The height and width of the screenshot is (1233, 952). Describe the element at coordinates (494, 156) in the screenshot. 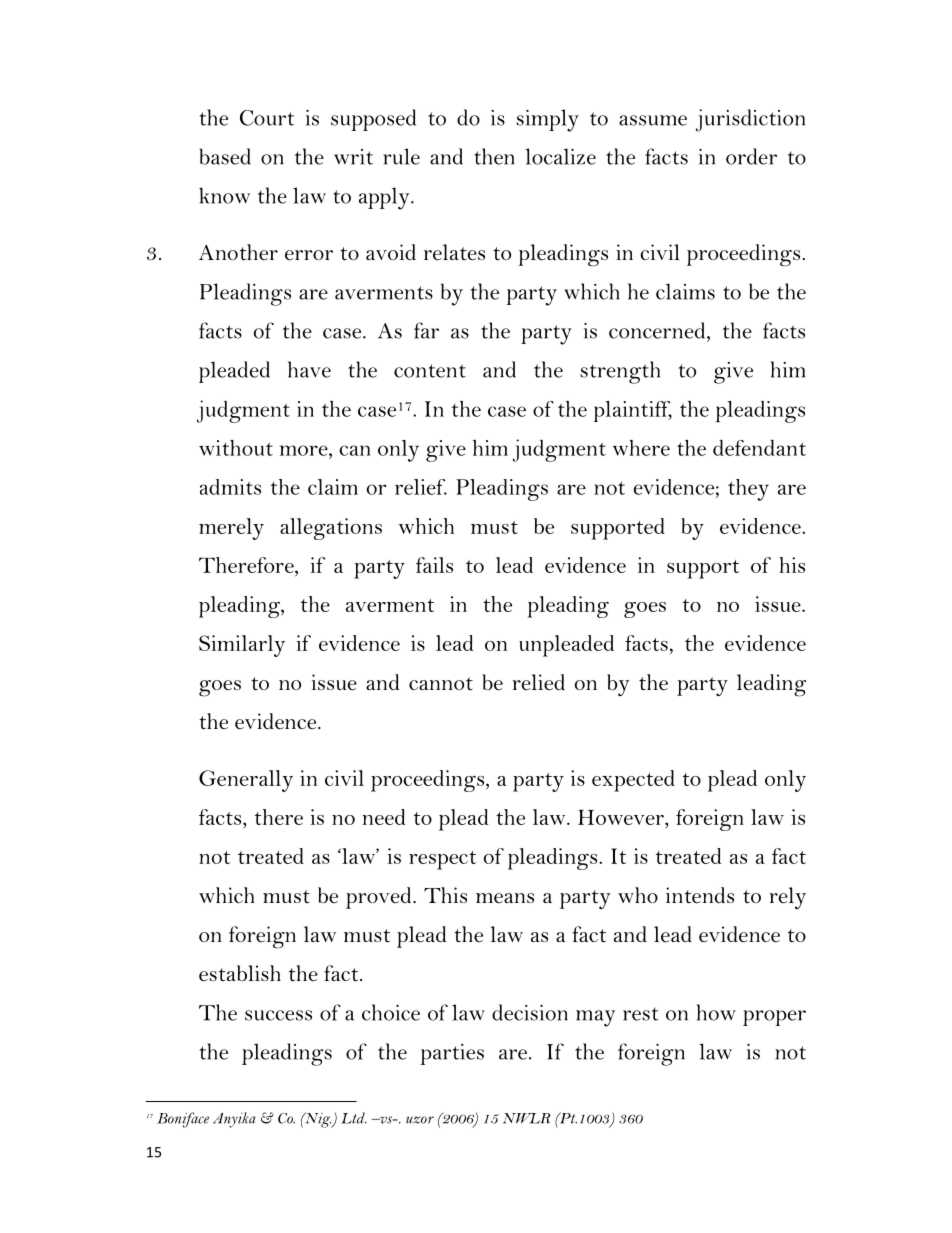

I see `then` at that location.
